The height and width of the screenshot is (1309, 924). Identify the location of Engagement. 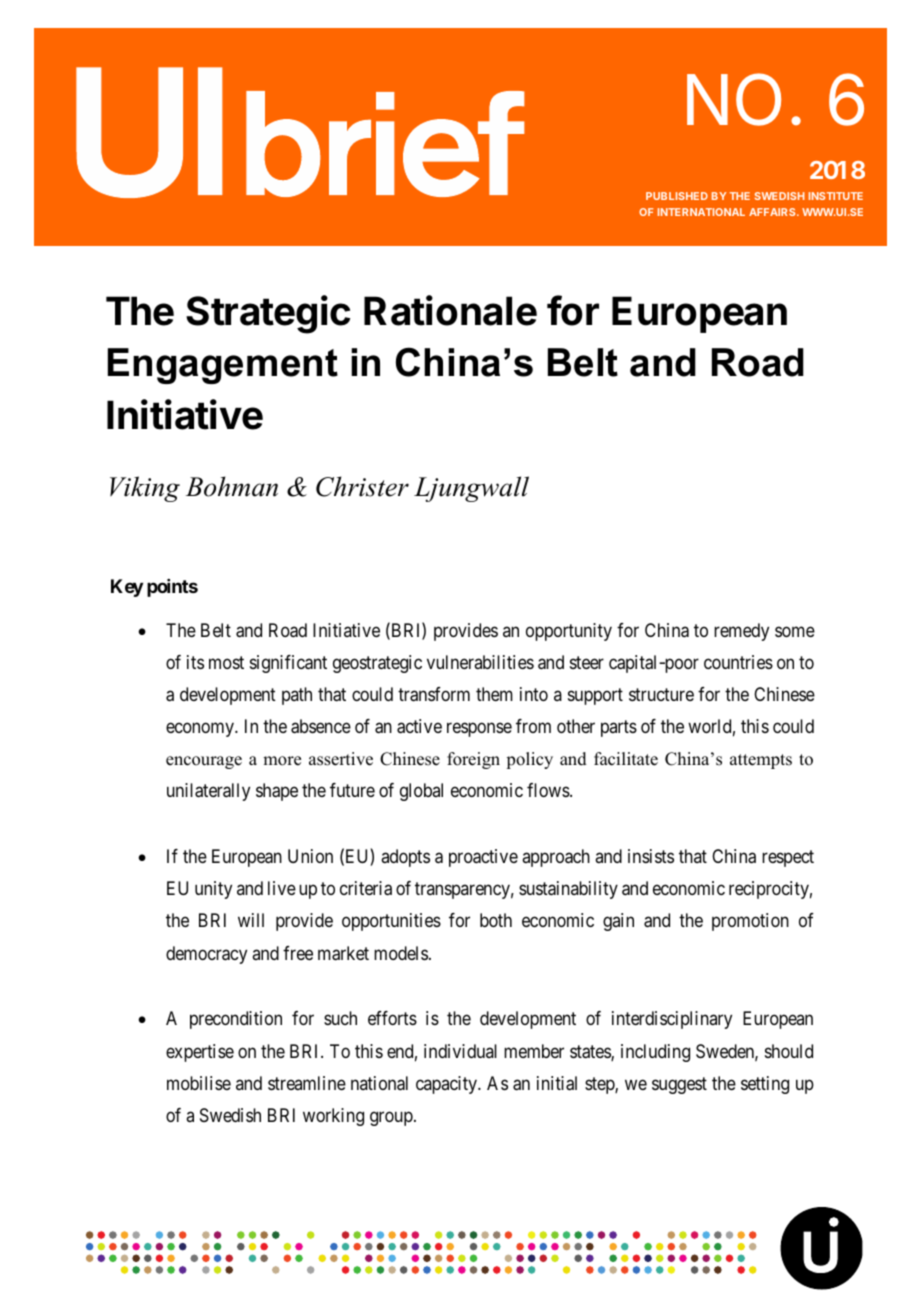
(223, 366).
